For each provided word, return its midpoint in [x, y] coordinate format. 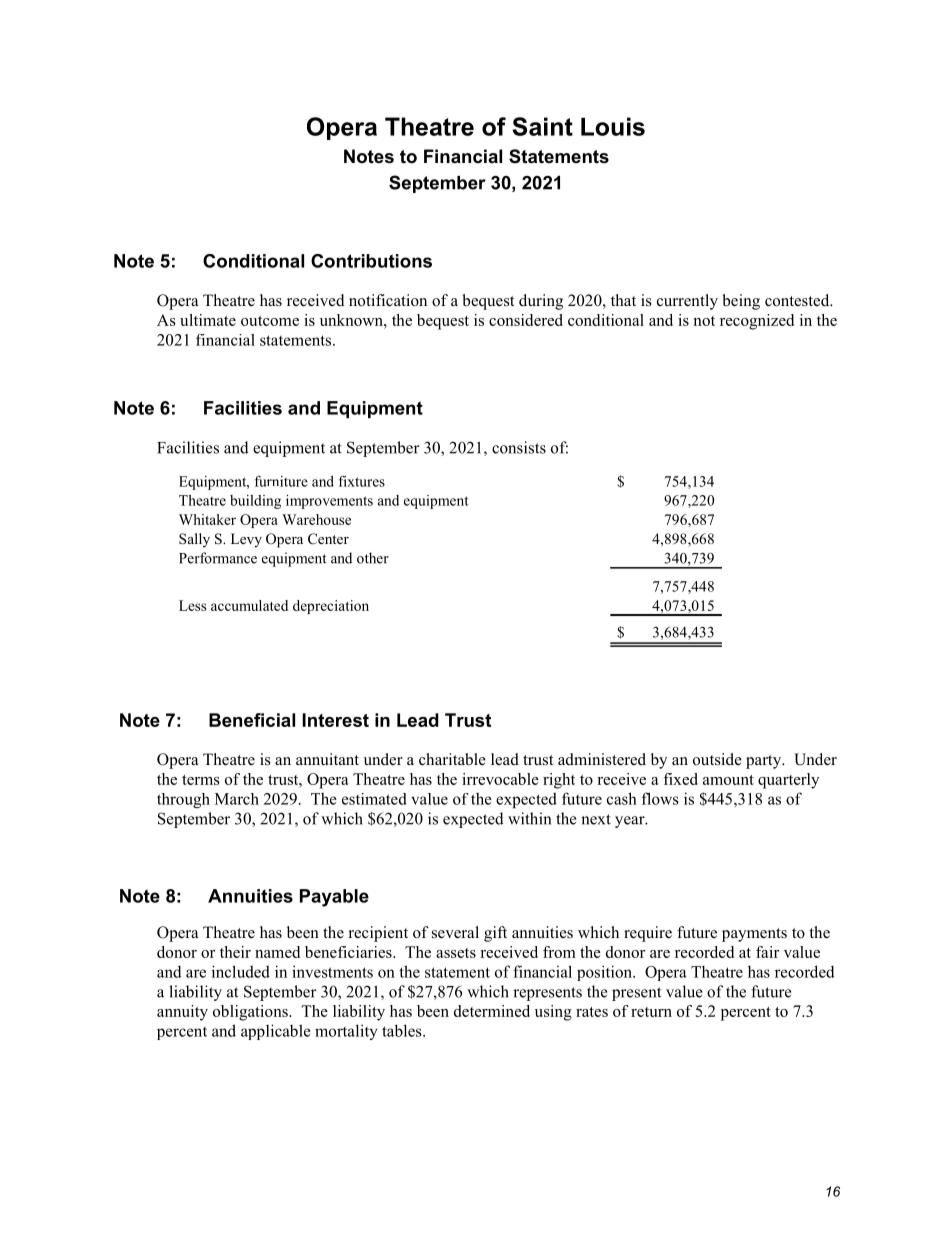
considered [526, 320]
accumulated [249, 605]
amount [728, 780]
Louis [613, 126]
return [651, 1012]
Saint [542, 126]
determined [492, 1011]
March [237, 799]
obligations [251, 1013]
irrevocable [500, 779]
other [373, 558]
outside [717, 759]
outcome [270, 321]
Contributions [371, 261]
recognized [757, 322]
